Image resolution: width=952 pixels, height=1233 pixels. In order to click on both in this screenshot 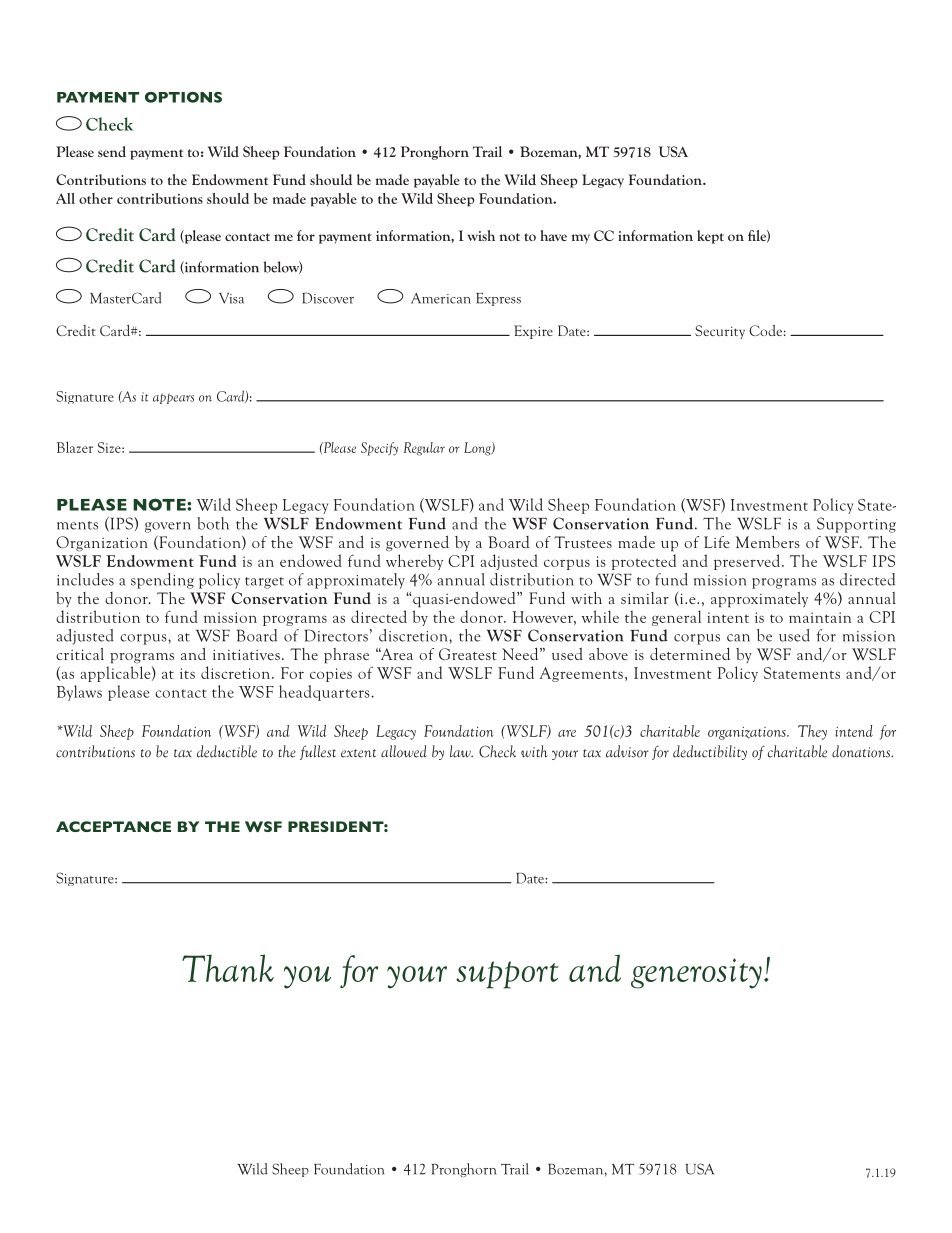, I will do `click(213, 523)`.
